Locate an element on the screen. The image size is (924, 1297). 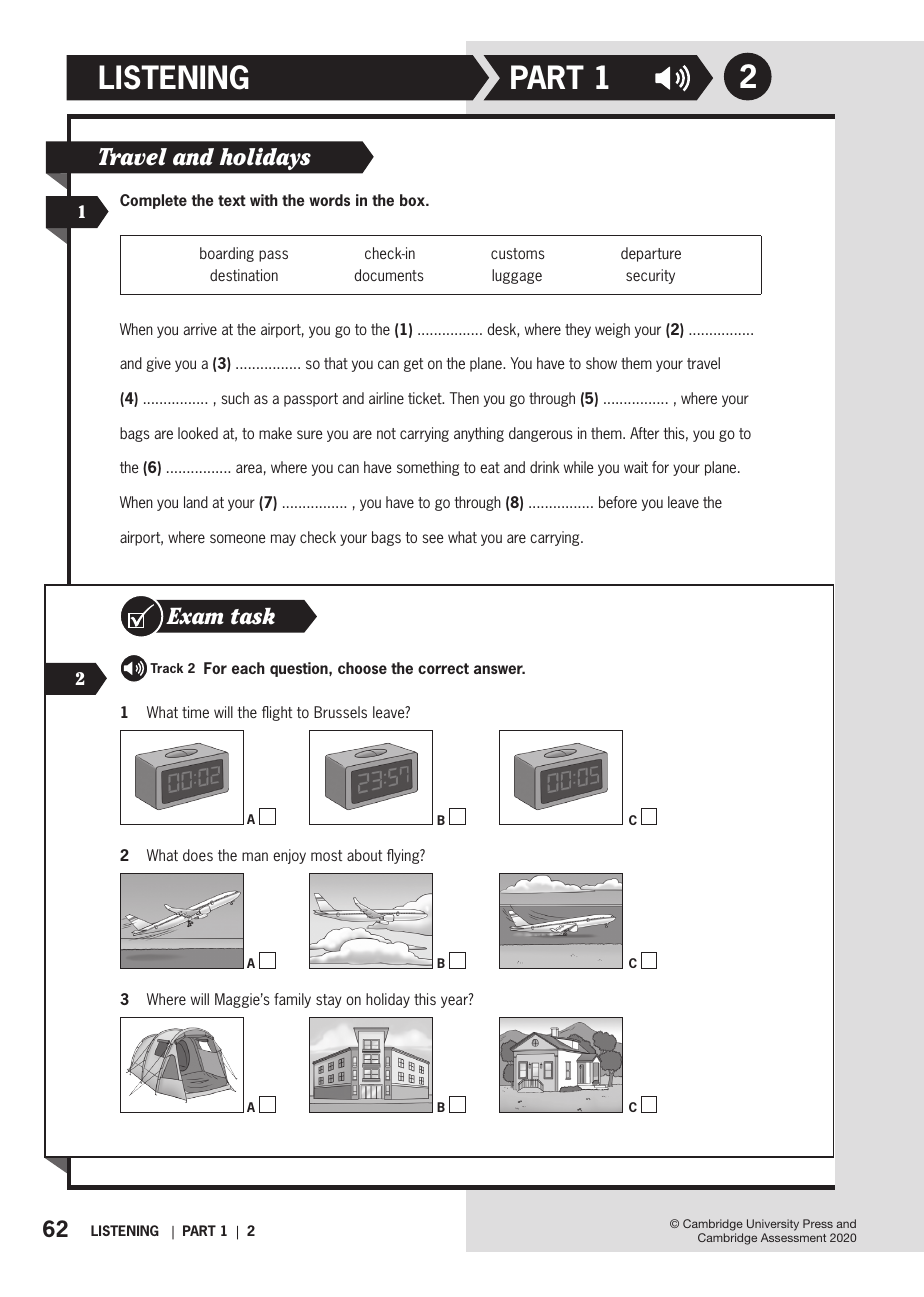
man is located at coordinates (255, 856).
